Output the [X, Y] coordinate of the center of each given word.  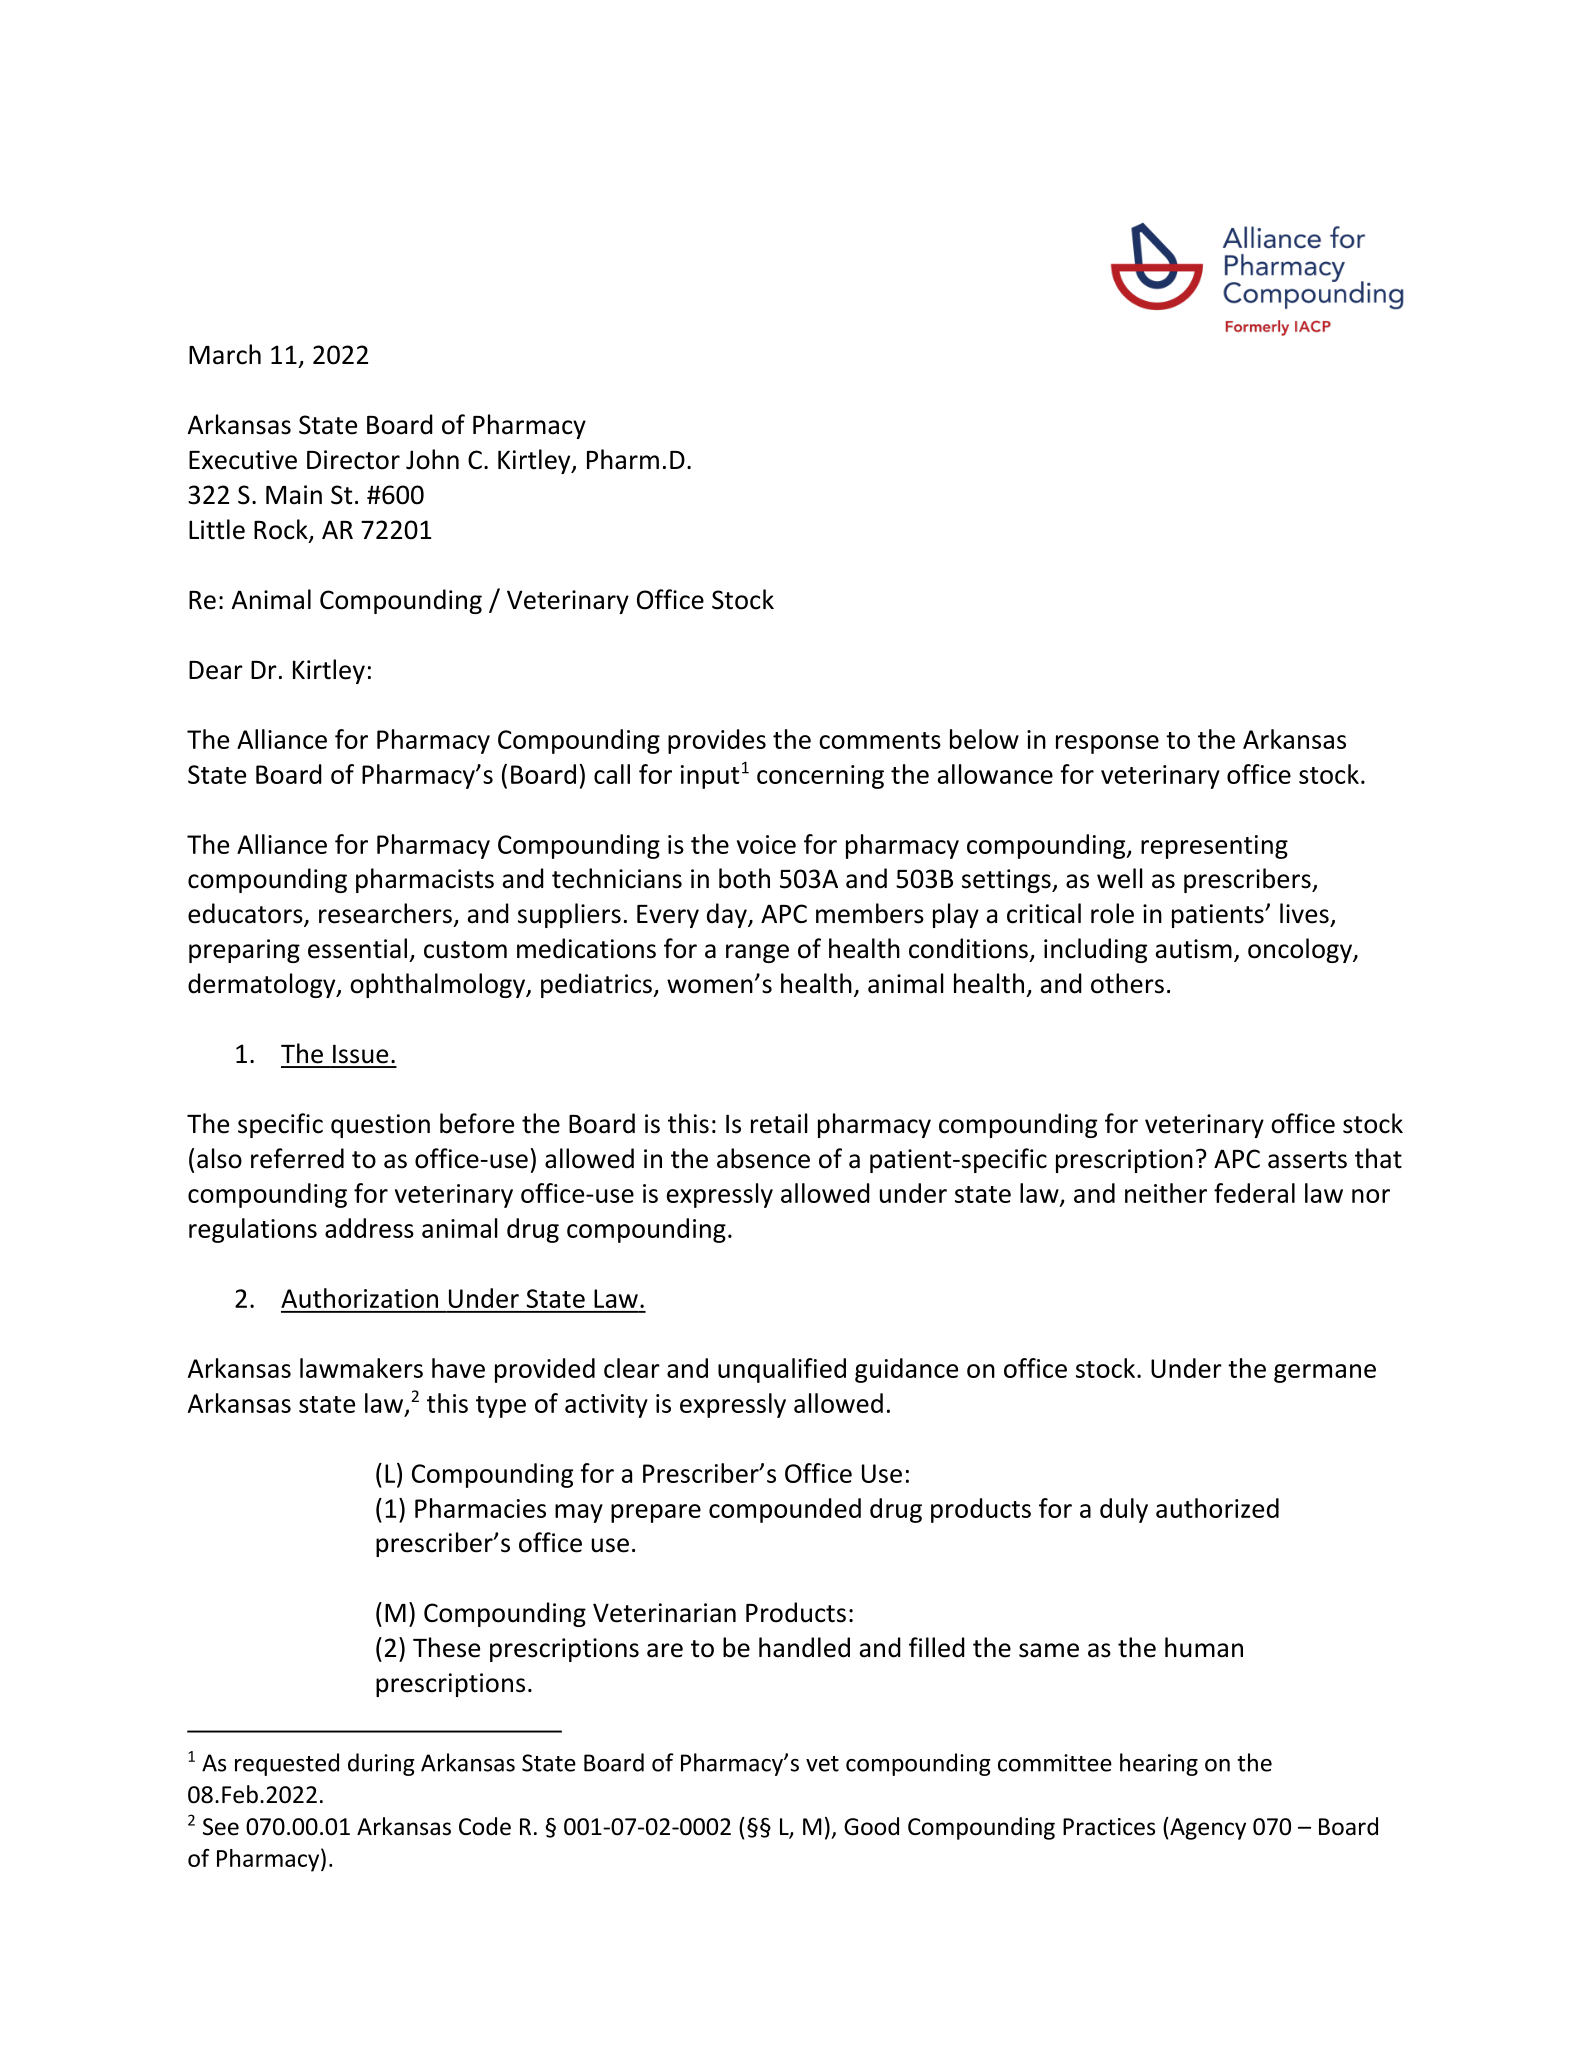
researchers [385, 913]
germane [1325, 1373]
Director [353, 460]
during [381, 1764]
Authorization [359, 1298]
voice [766, 844]
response [1107, 744]
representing [1214, 847]
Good [871, 1826]
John [432, 459]
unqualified [782, 1370]
